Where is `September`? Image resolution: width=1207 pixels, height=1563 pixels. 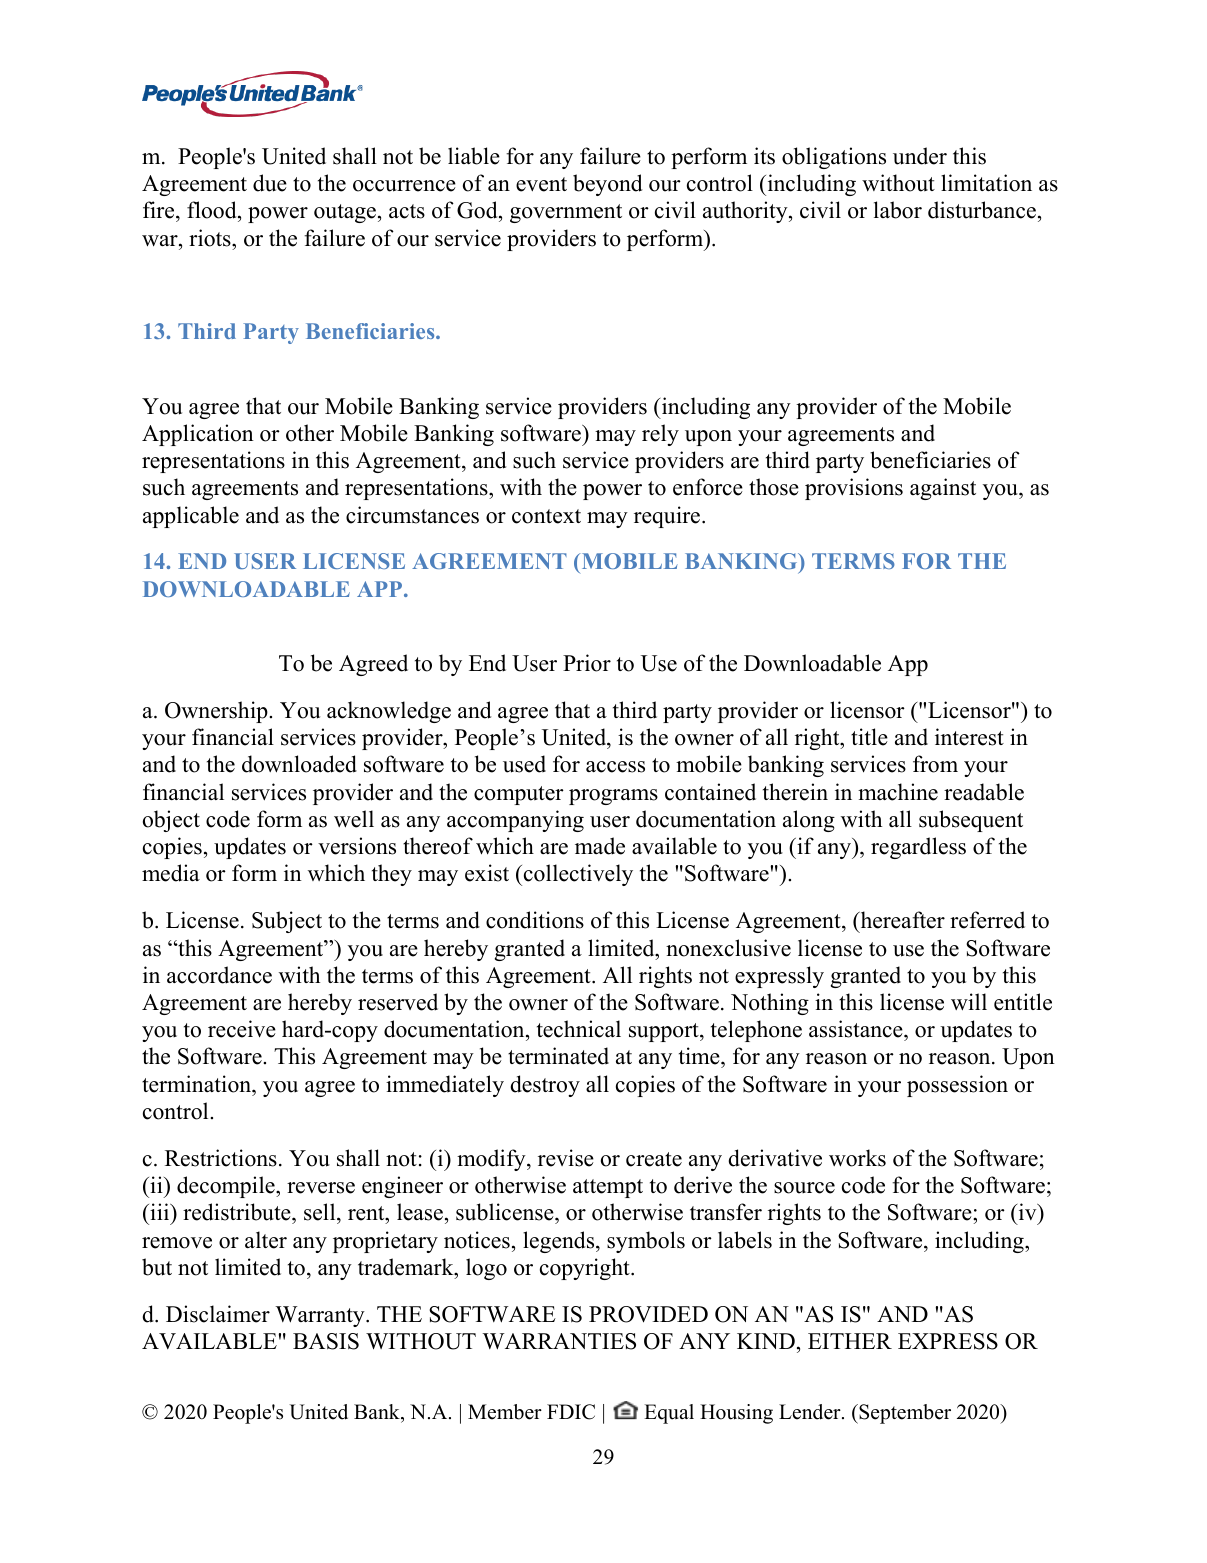
September is located at coordinates (904, 1414).
